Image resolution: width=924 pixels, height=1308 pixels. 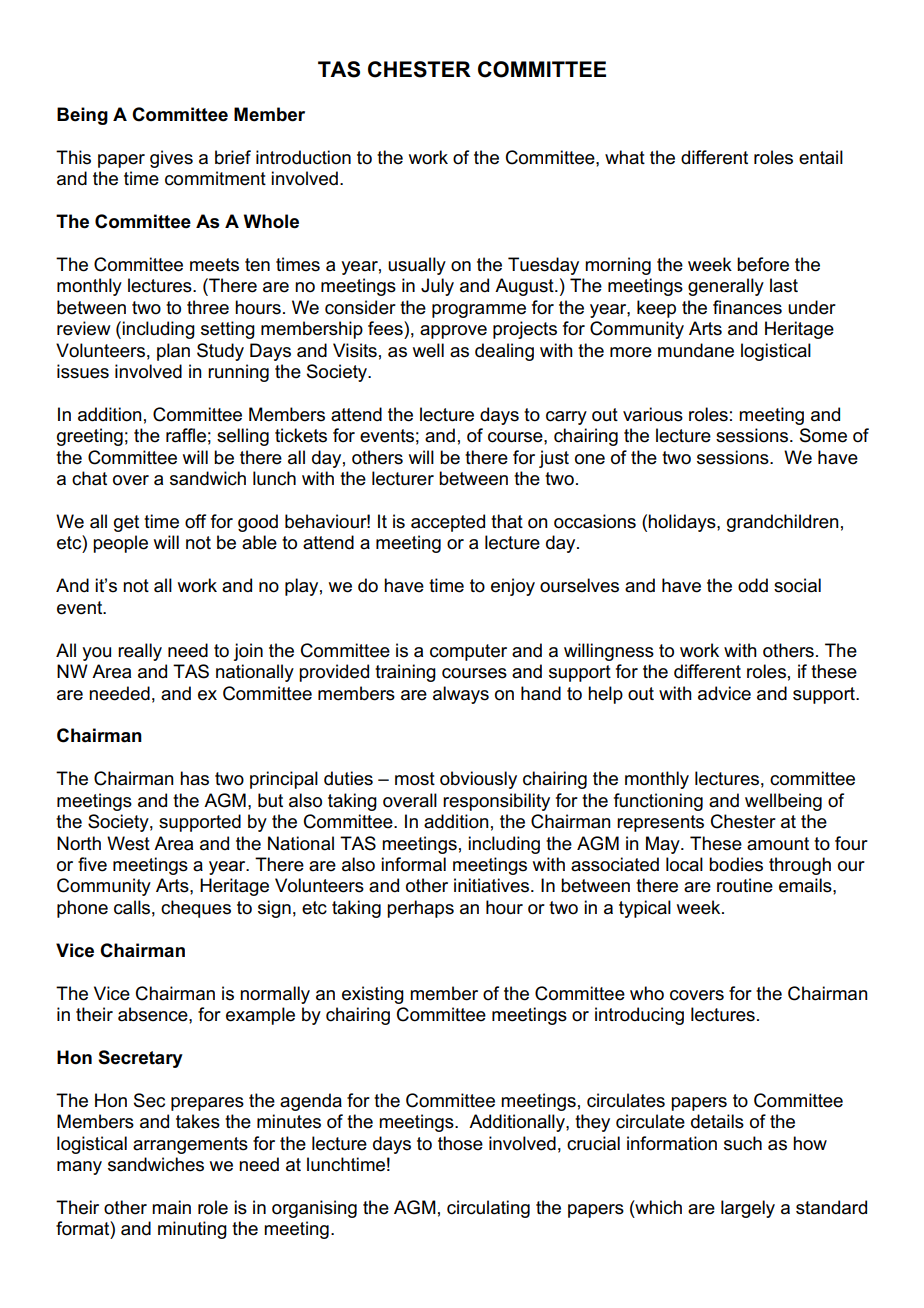 What do you see at coordinates (554, 459) in the image?
I see `just` at bounding box center [554, 459].
